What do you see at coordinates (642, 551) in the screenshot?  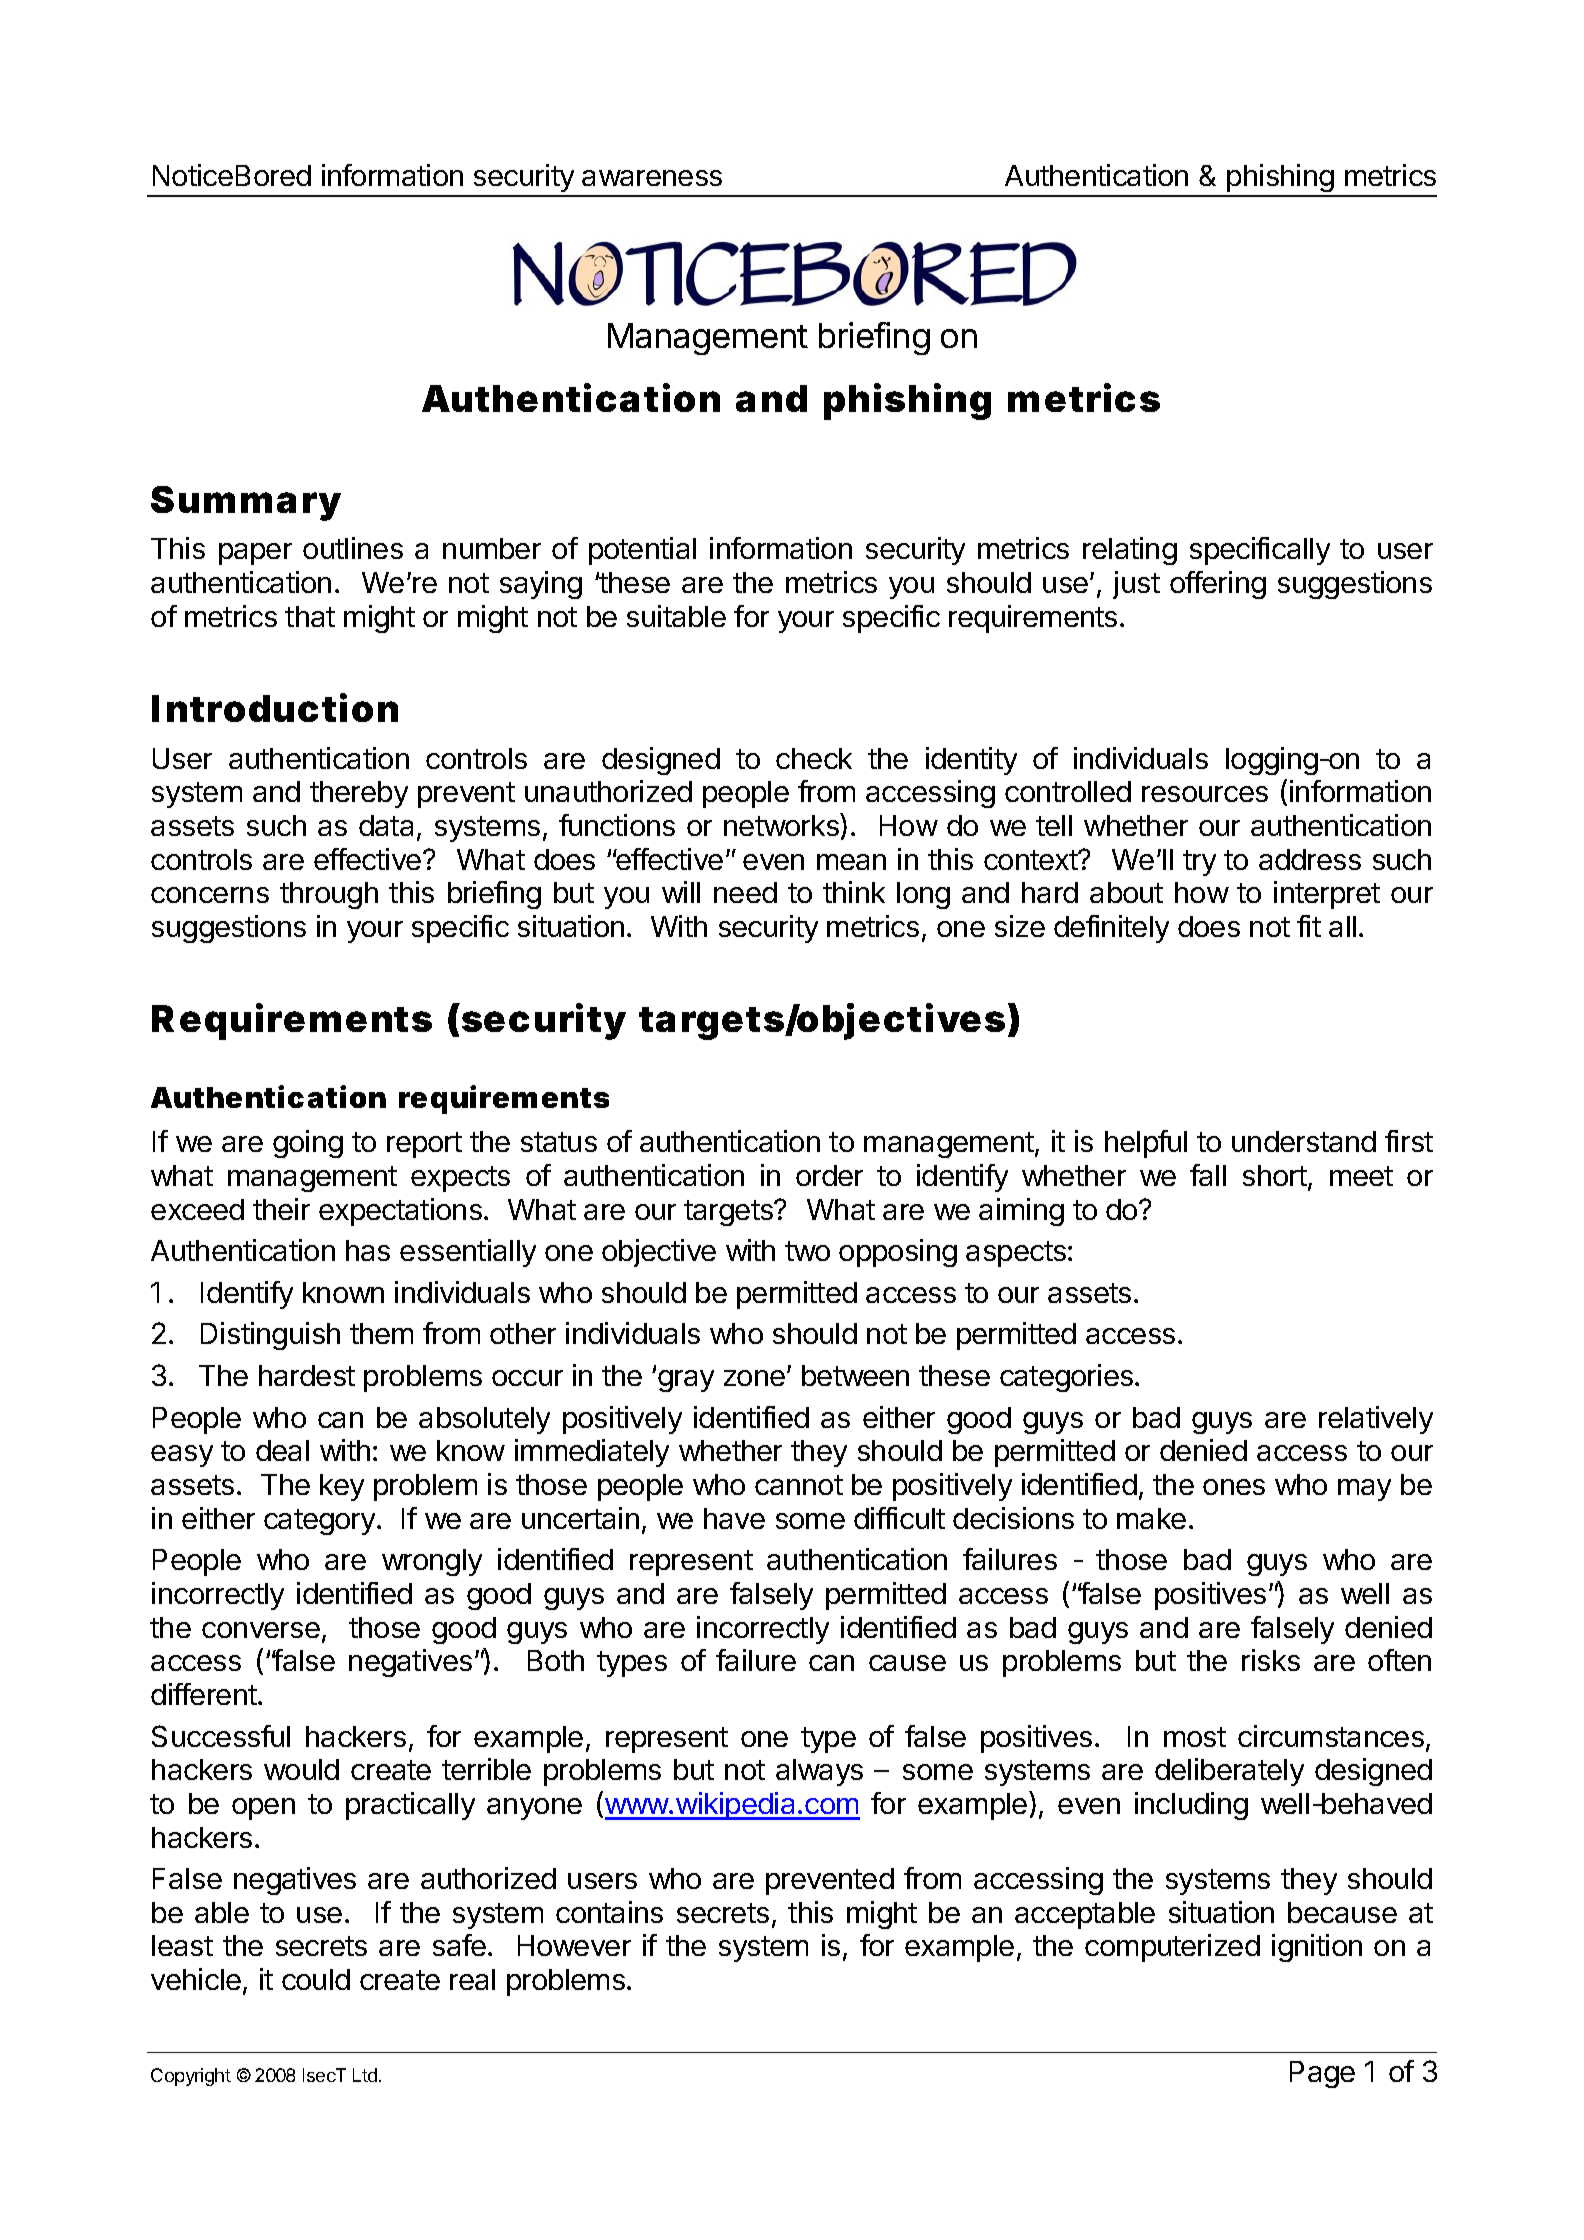 I see `potential` at bounding box center [642, 551].
